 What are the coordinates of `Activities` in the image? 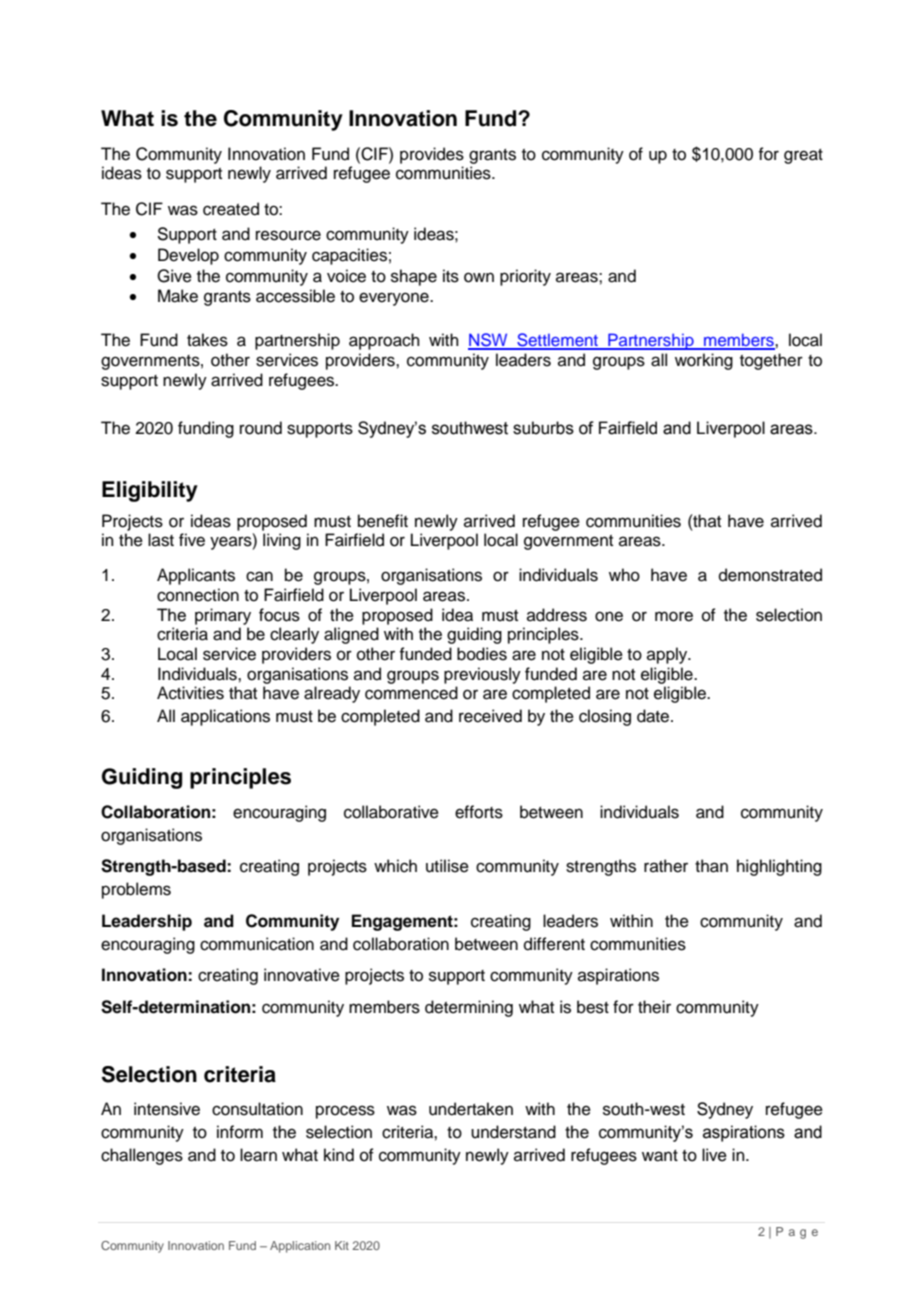 It's located at (190, 693).
